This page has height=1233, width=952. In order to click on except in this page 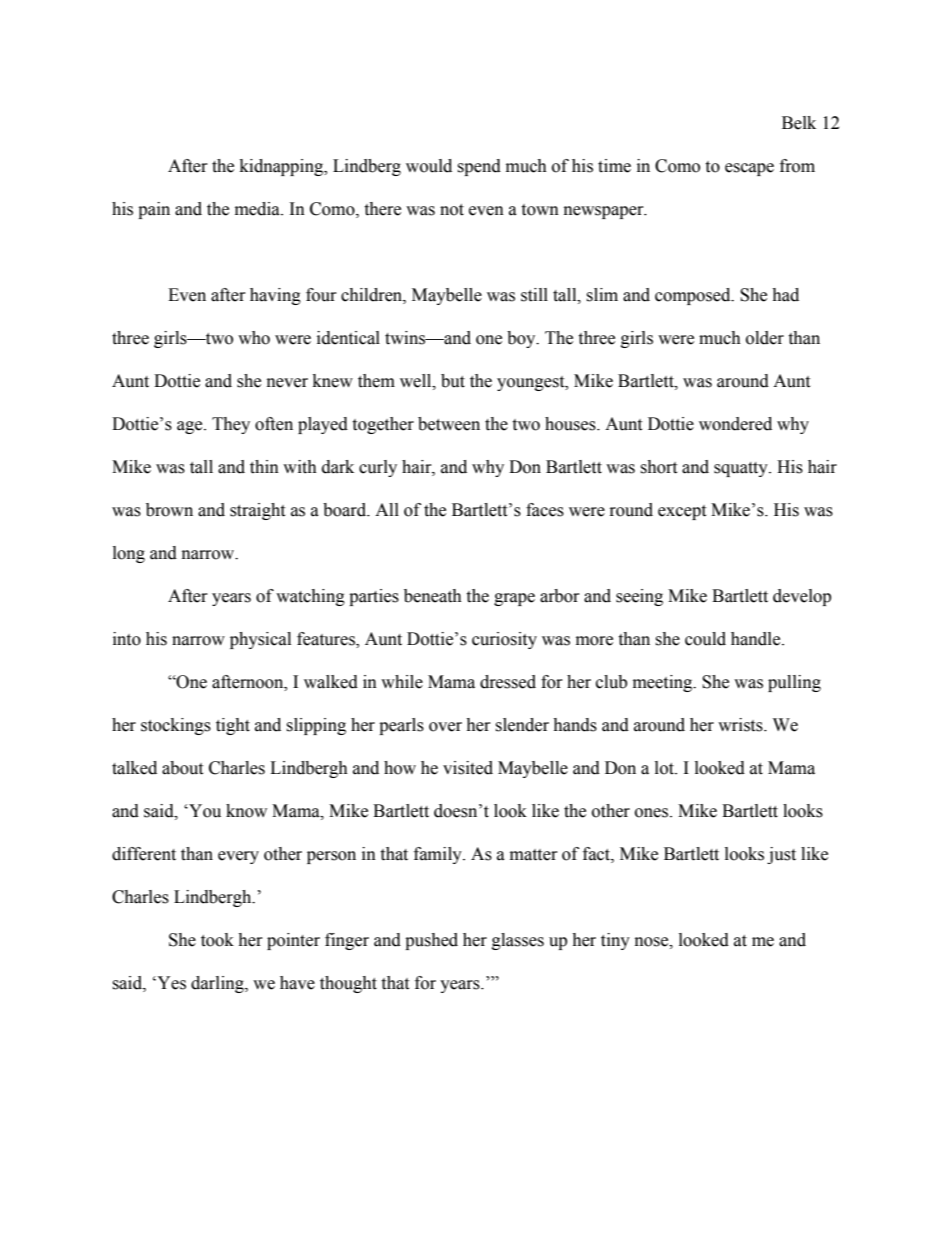, I will do `click(682, 512)`.
